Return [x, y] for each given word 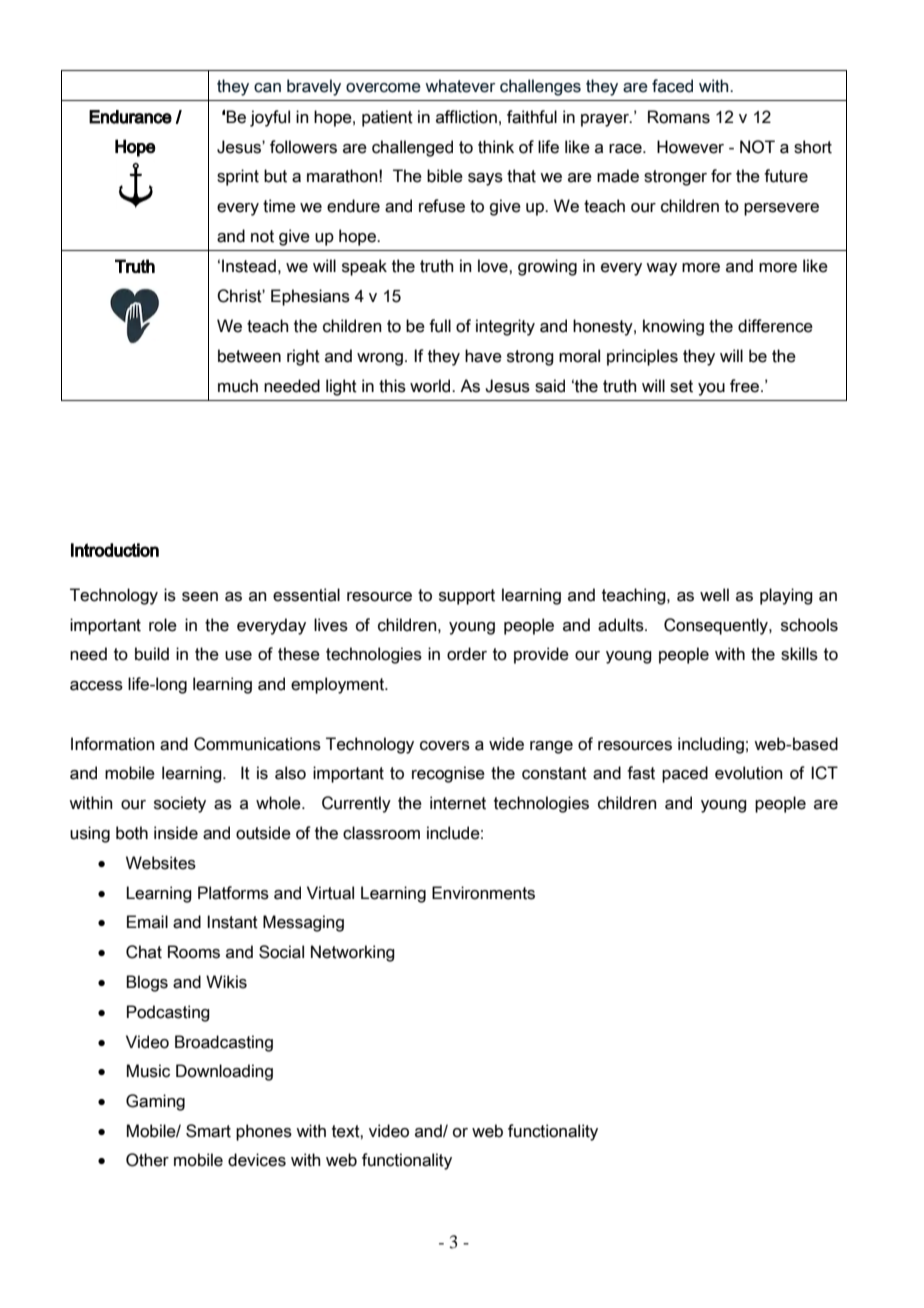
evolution [749, 773]
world [431, 386]
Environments [483, 893]
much [238, 386]
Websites [161, 863]
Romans [679, 117]
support [467, 597]
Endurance [130, 117]
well [714, 595]
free [746, 386]
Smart [208, 1131]
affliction [466, 117]
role [163, 625]
